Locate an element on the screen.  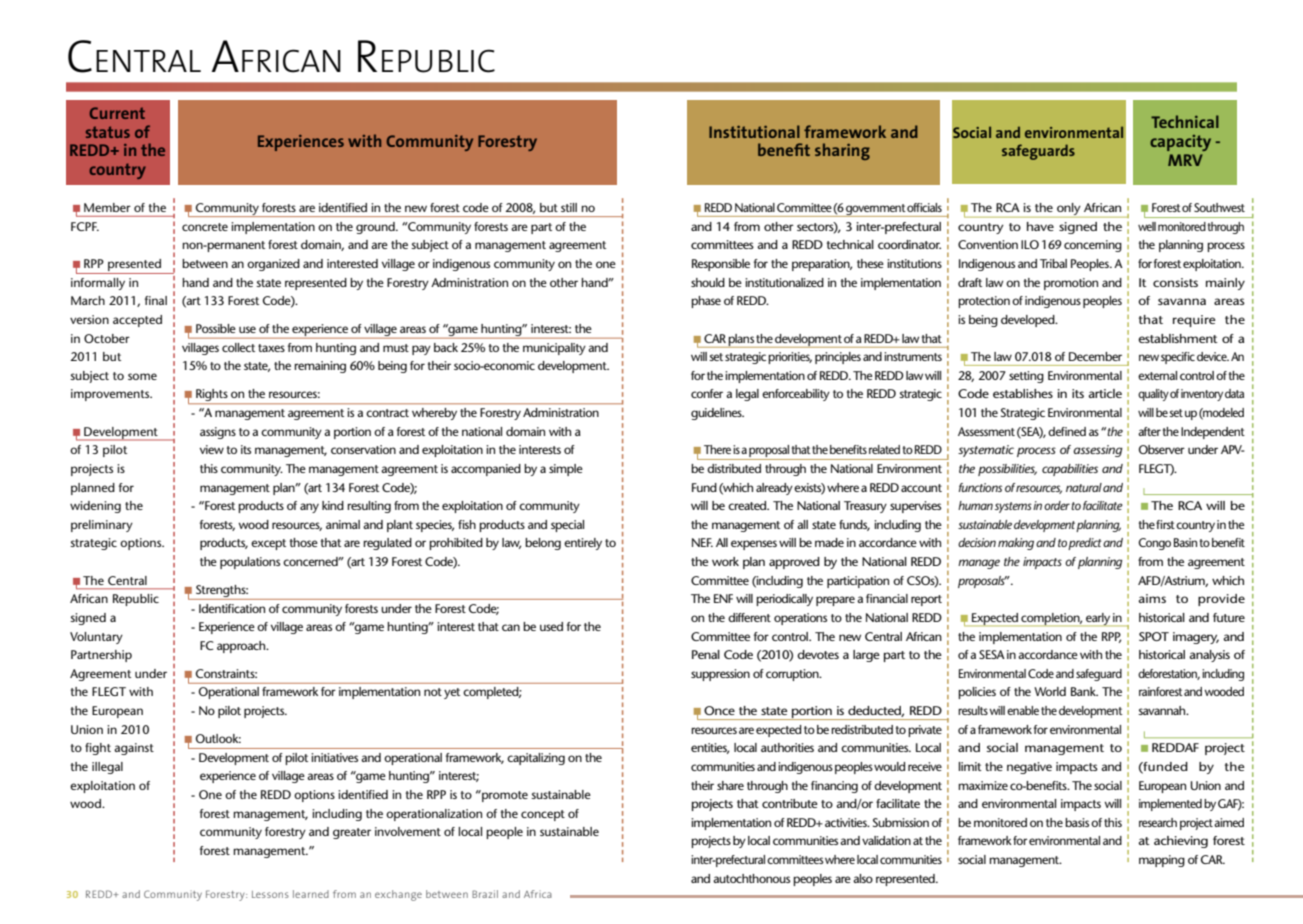
Bank is located at coordinates (1084, 691).
